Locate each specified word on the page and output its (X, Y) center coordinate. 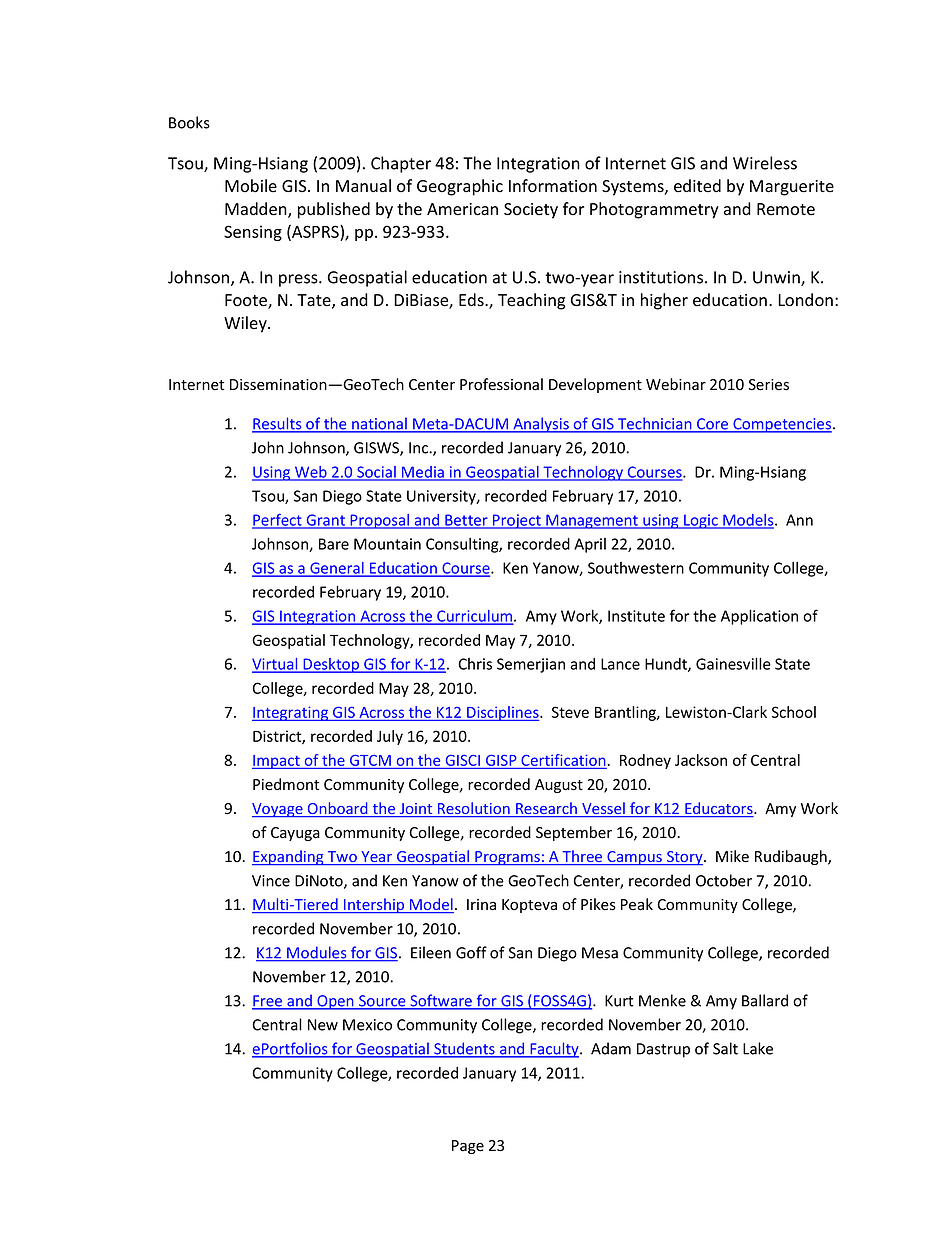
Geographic (460, 187)
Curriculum (475, 617)
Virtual (276, 665)
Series (769, 385)
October (724, 880)
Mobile (251, 186)
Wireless (765, 163)
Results (278, 424)
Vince (271, 881)
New (323, 1025)
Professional (501, 384)
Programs (507, 858)
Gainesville (733, 663)
